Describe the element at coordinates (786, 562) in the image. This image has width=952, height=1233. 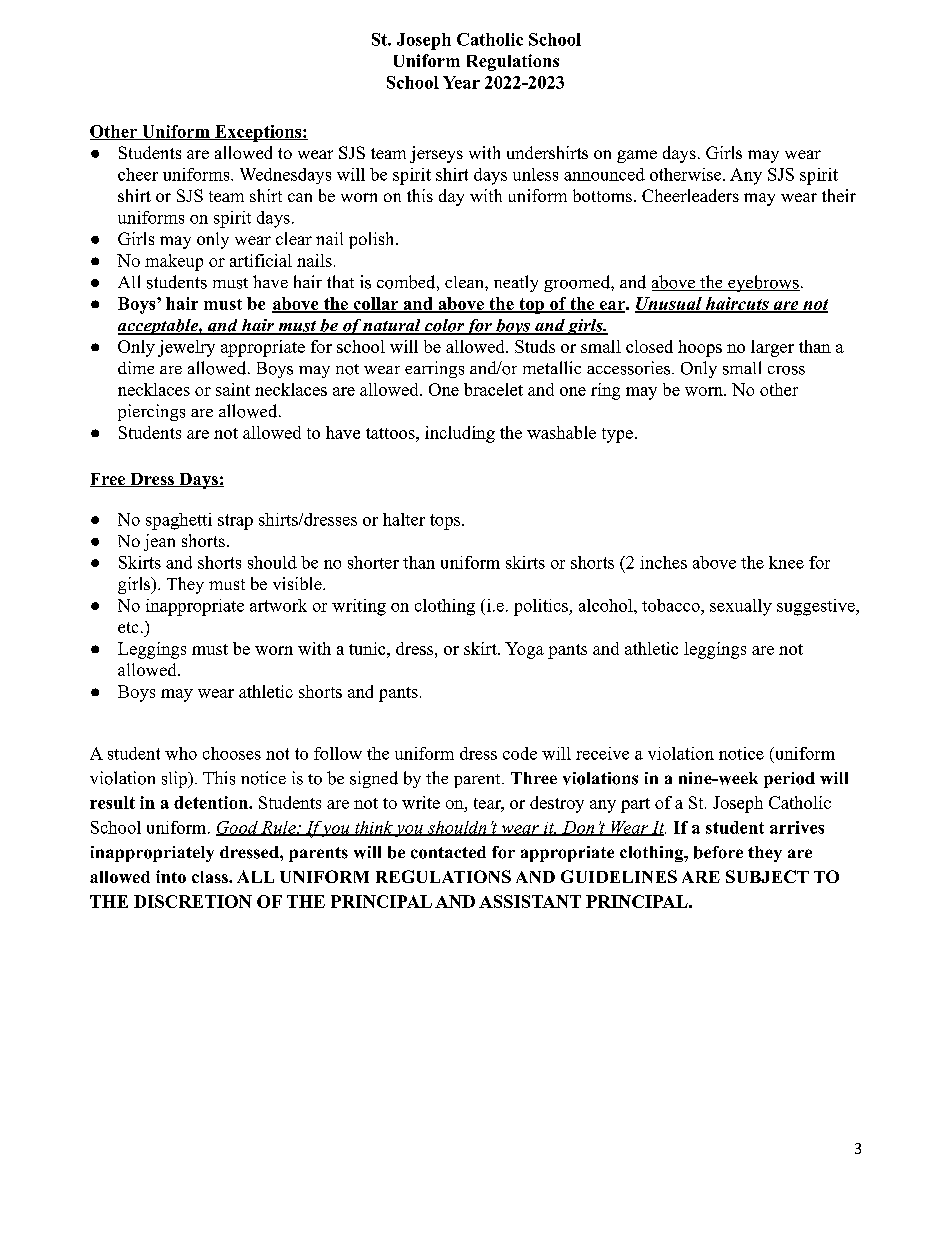
I see `knee` at that location.
